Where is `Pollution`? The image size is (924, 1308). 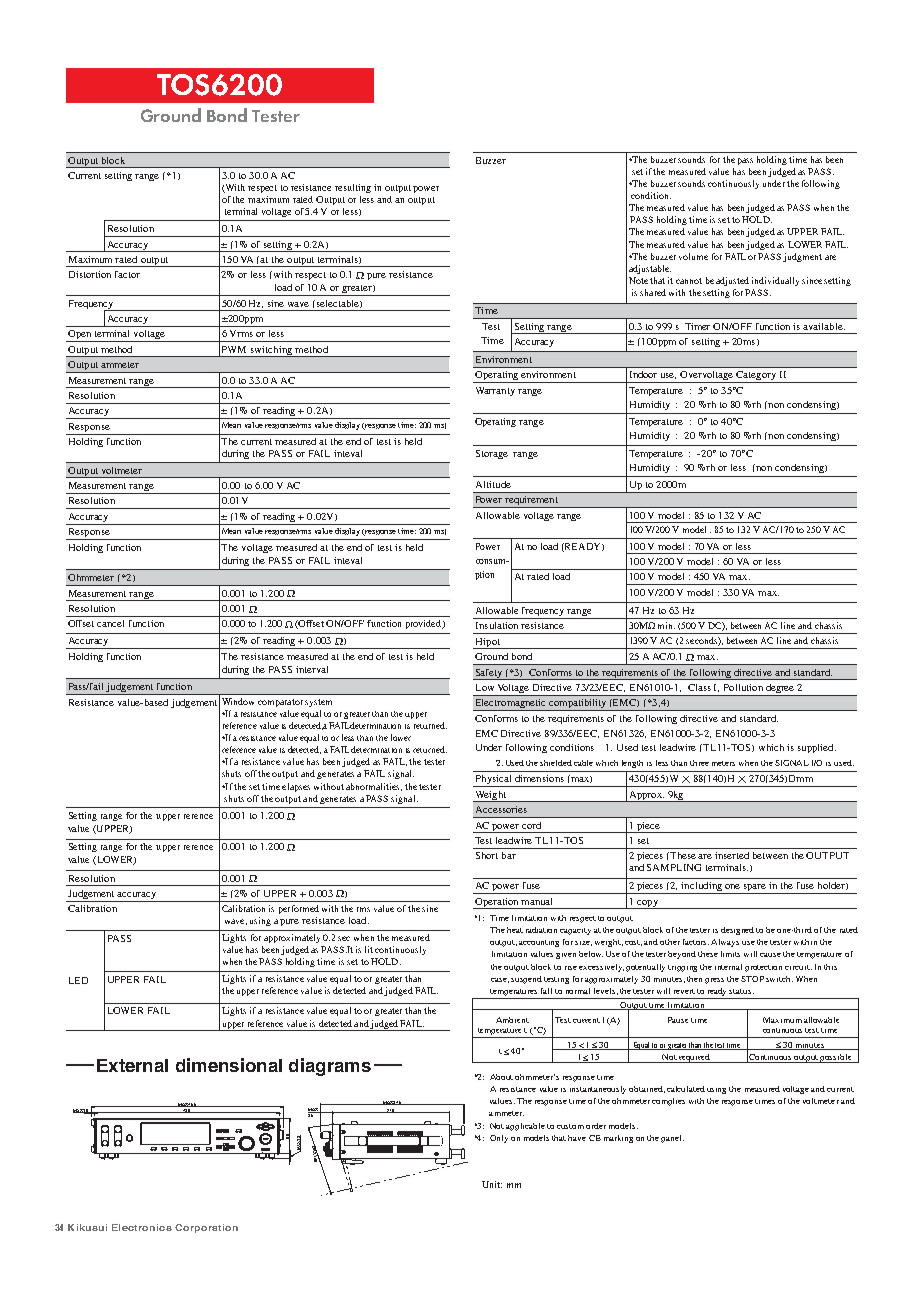
Pollution is located at coordinates (743, 687).
